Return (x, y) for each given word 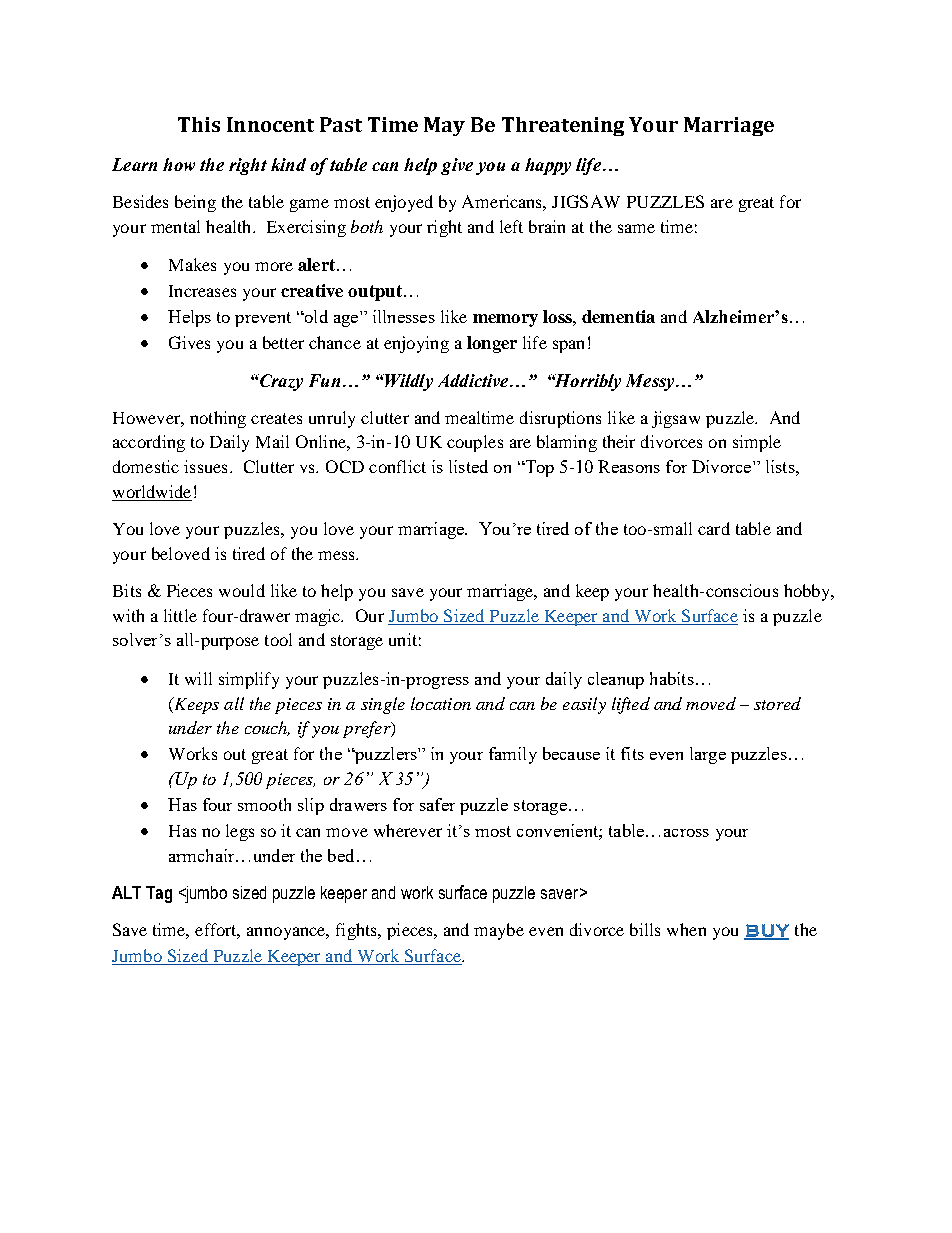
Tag (159, 894)
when (686, 929)
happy (548, 166)
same (636, 228)
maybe (499, 931)
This (199, 124)
